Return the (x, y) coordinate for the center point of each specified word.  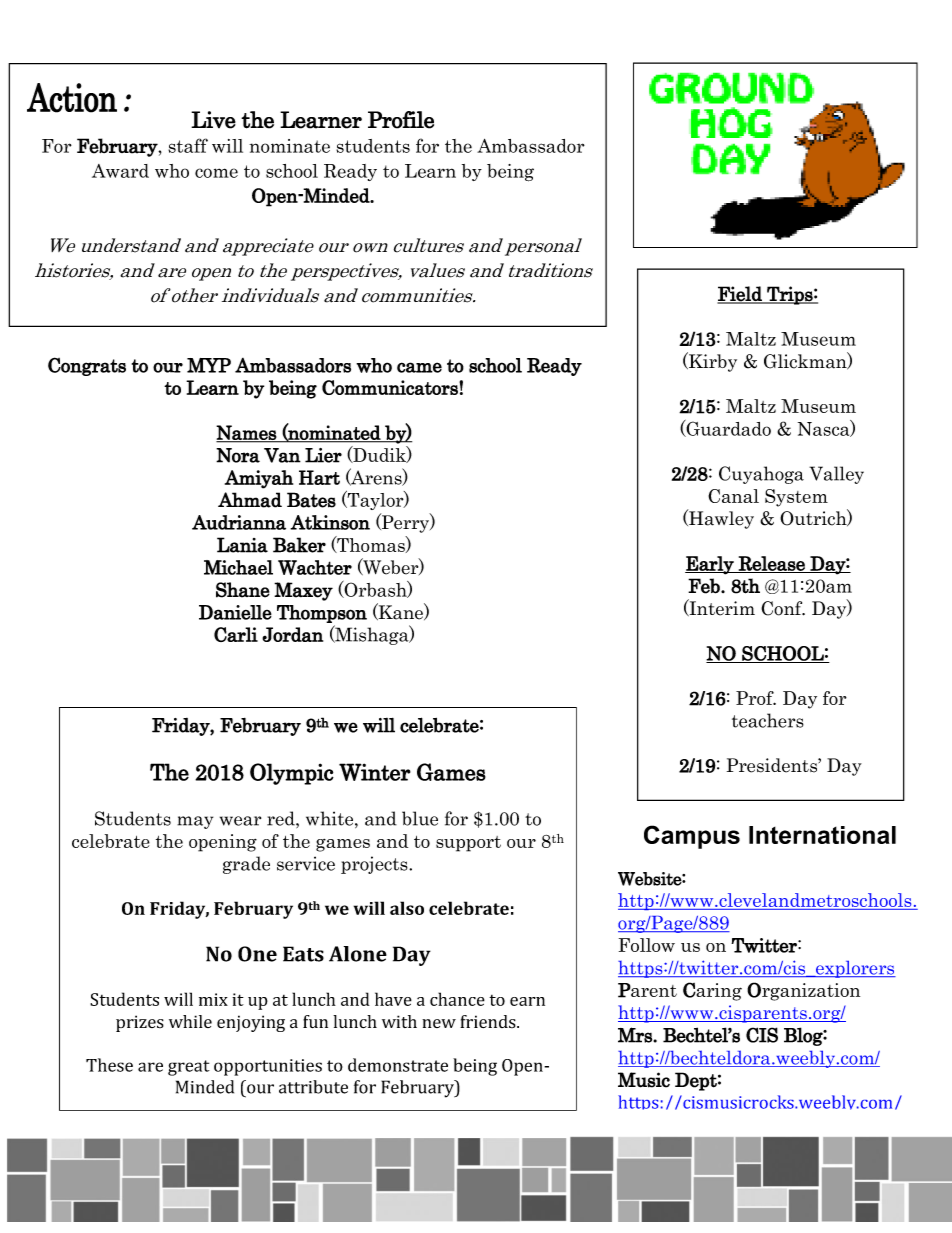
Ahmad (250, 500)
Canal (733, 496)
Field (740, 294)
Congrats (87, 366)
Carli (236, 634)
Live (213, 120)
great (189, 1068)
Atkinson (330, 522)
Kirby (712, 362)
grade (246, 865)
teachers (768, 720)
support (468, 844)
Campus (692, 837)
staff (188, 145)
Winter (375, 772)
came (419, 367)
